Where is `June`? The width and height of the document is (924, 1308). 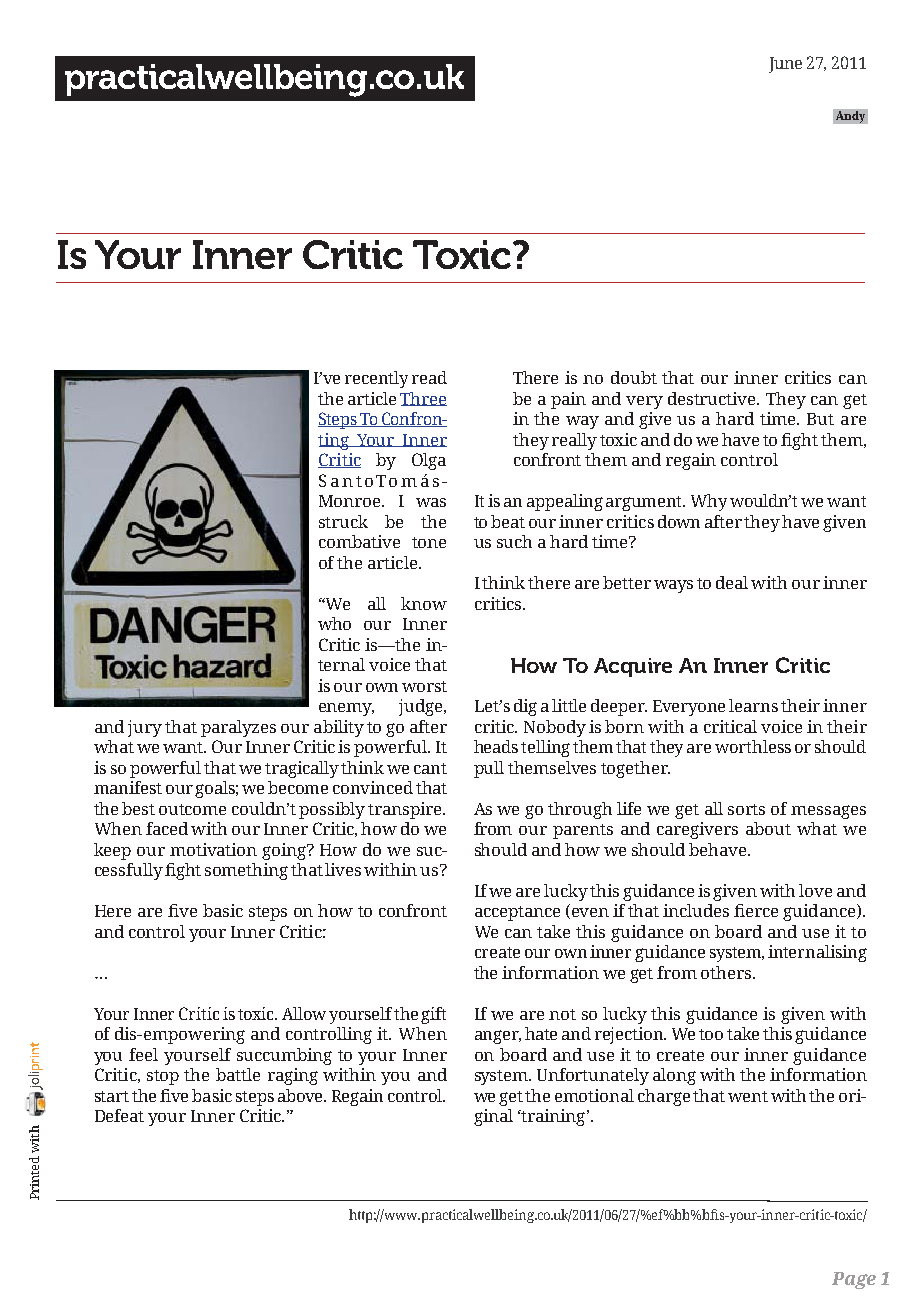
June is located at coordinates (785, 65).
